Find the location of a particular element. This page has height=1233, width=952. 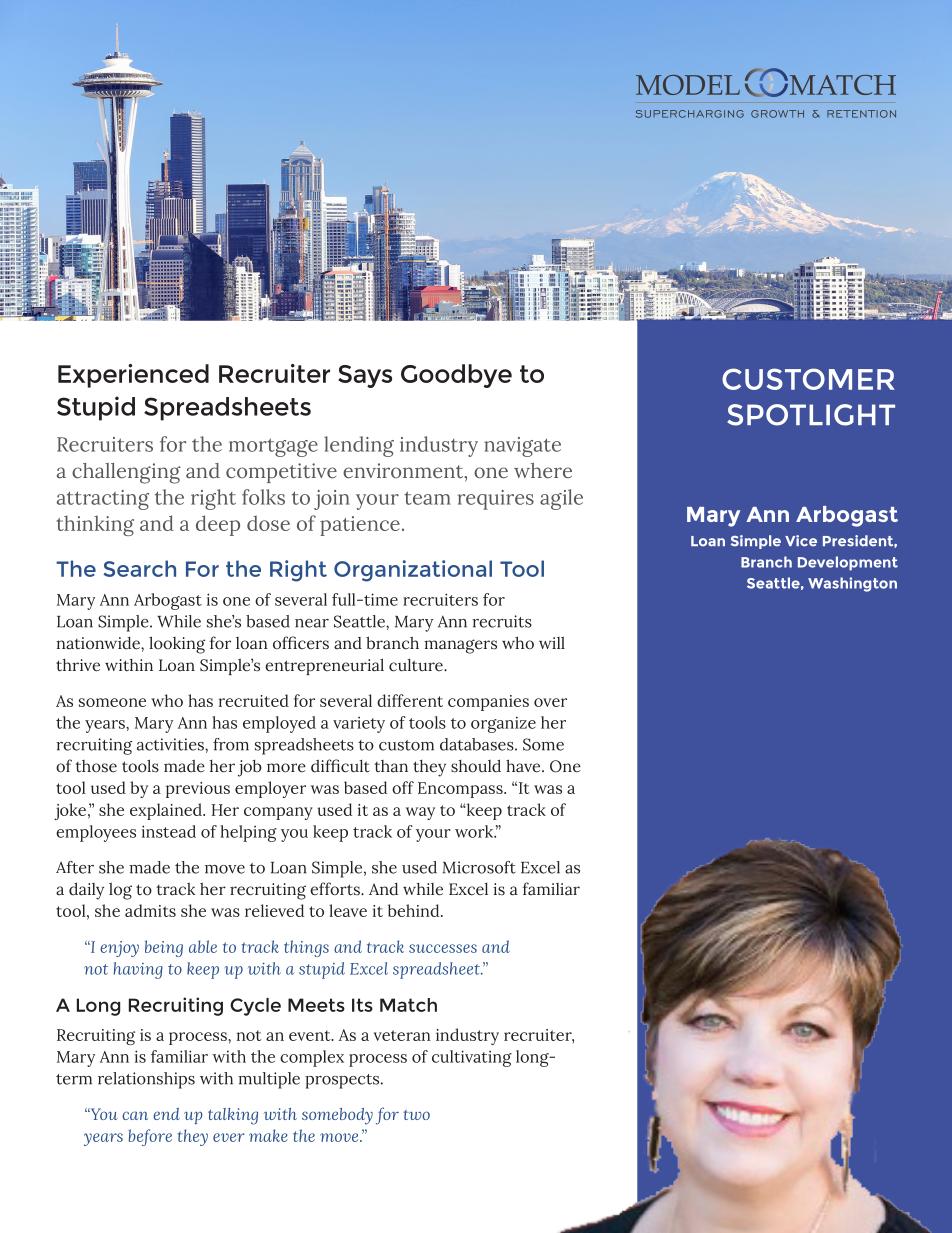

can is located at coordinates (135, 1115).
